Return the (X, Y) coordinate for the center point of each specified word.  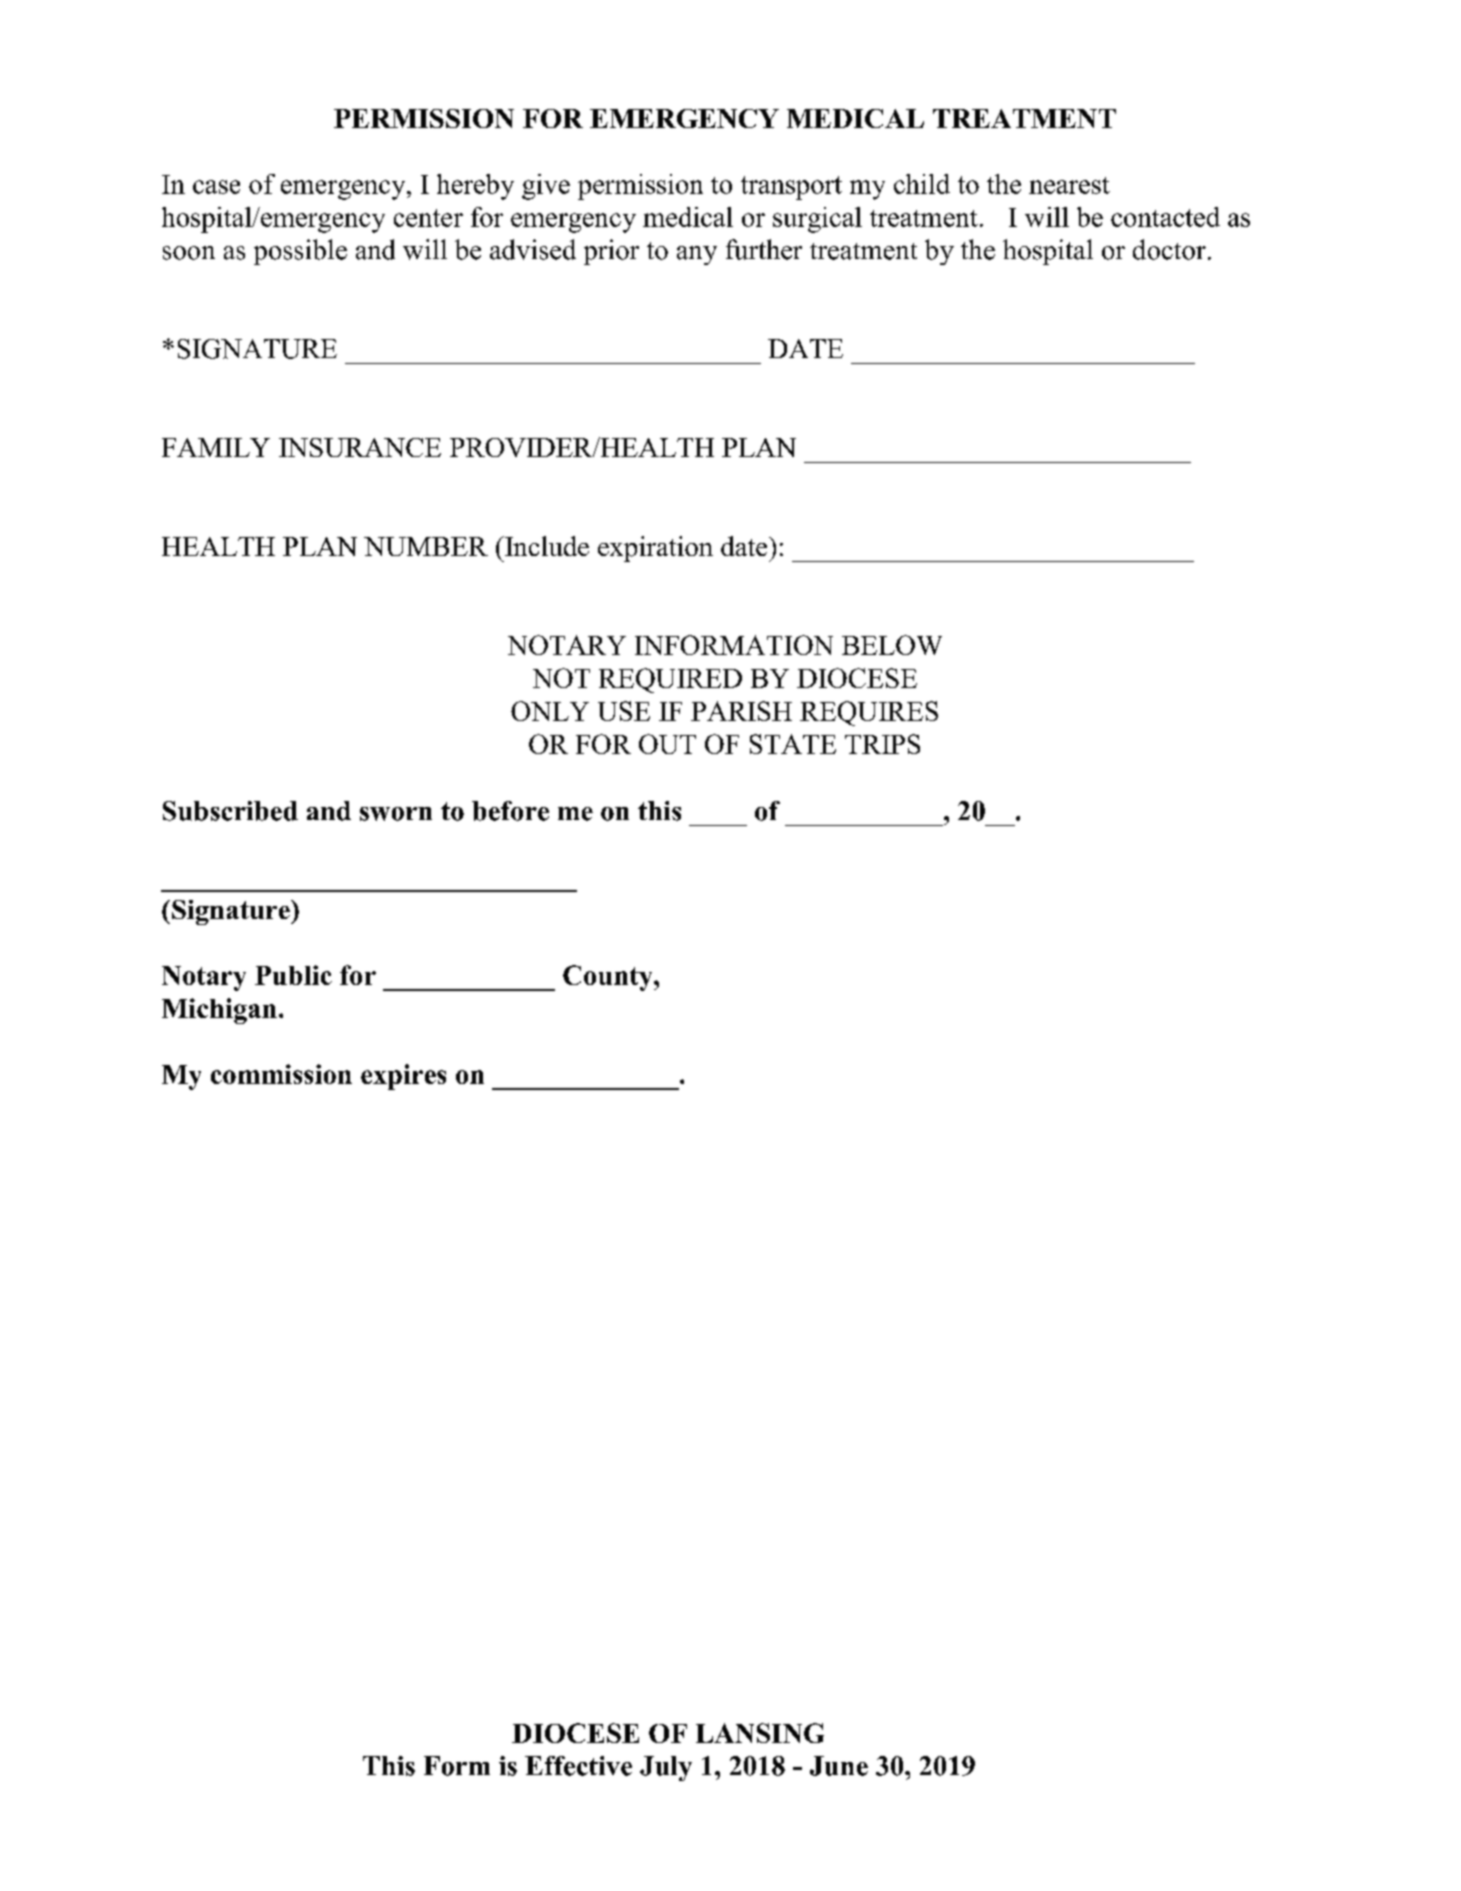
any (697, 255)
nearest (1069, 185)
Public (293, 975)
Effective (578, 1766)
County (609, 978)
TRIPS (882, 744)
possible (300, 252)
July (666, 1768)
